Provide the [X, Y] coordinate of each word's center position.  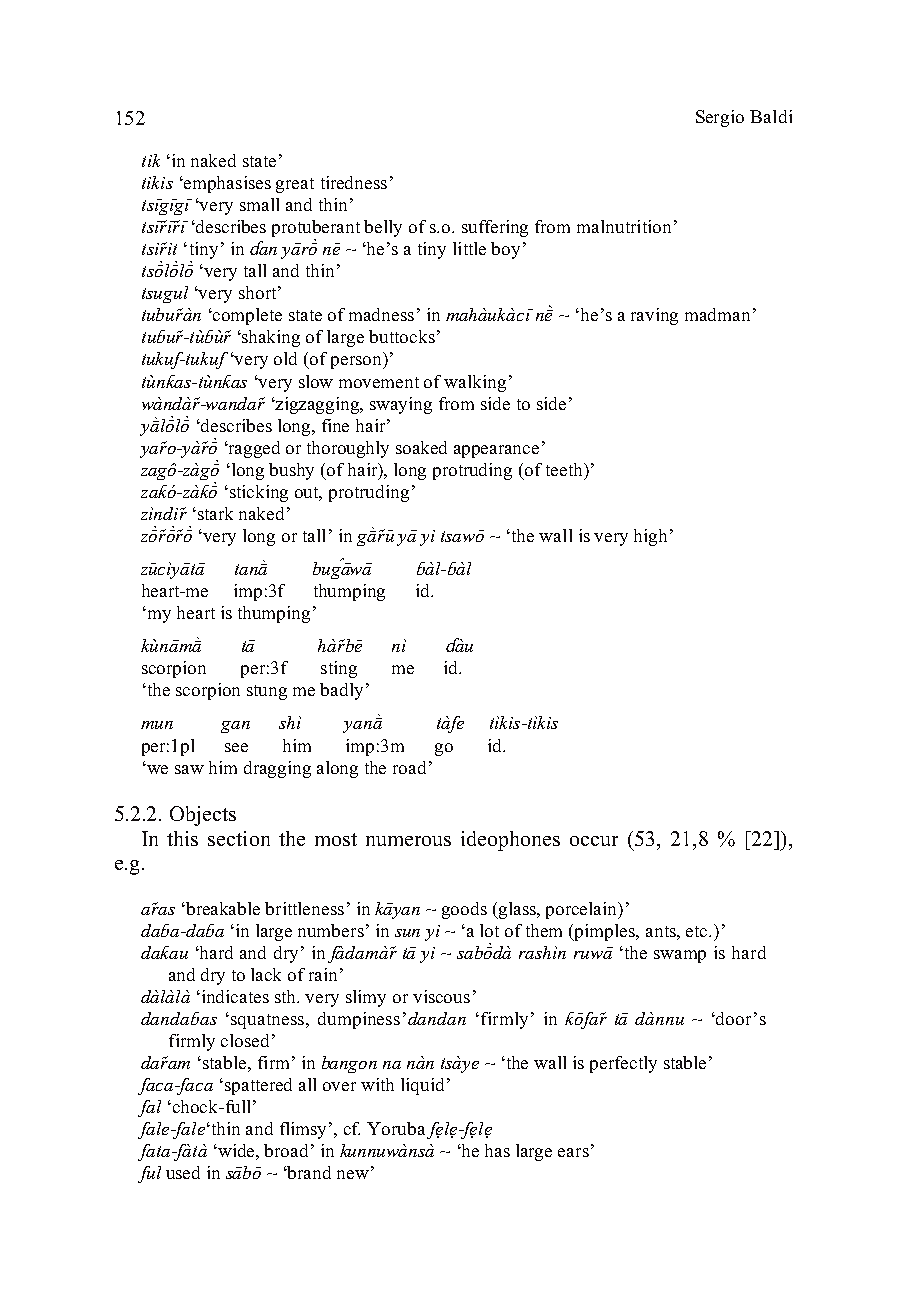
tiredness [354, 182]
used [183, 1172]
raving [654, 316]
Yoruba [396, 1128]
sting [339, 669]
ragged [253, 449]
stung [267, 692]
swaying [401, 405]
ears [573, 1152]
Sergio [720, 118]
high [652, 537]
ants [662, 931]
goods [464, 910]
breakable [222, 908]
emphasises [227, 184]
